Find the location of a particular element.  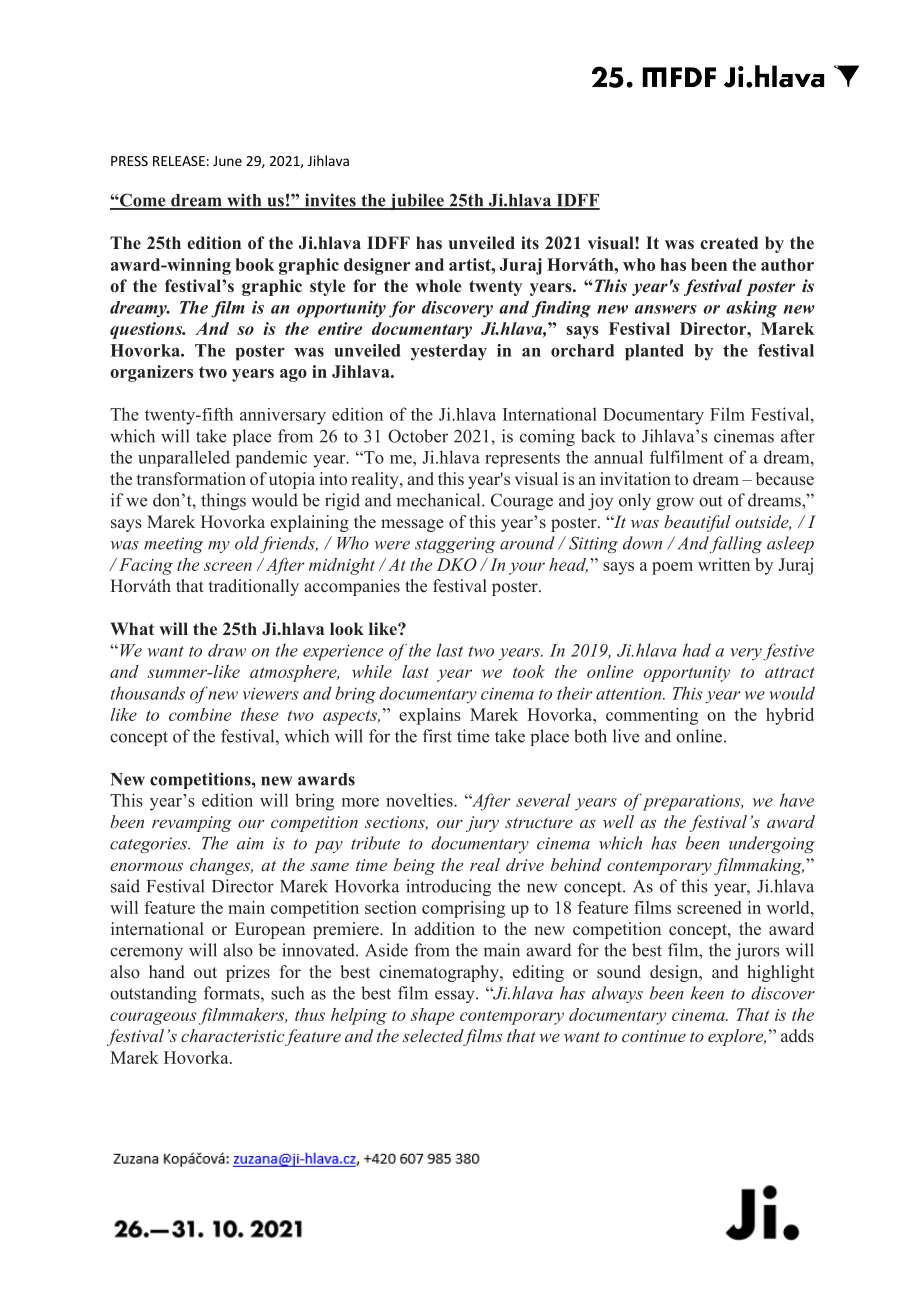

keen is located at coordinates (707, 993).
